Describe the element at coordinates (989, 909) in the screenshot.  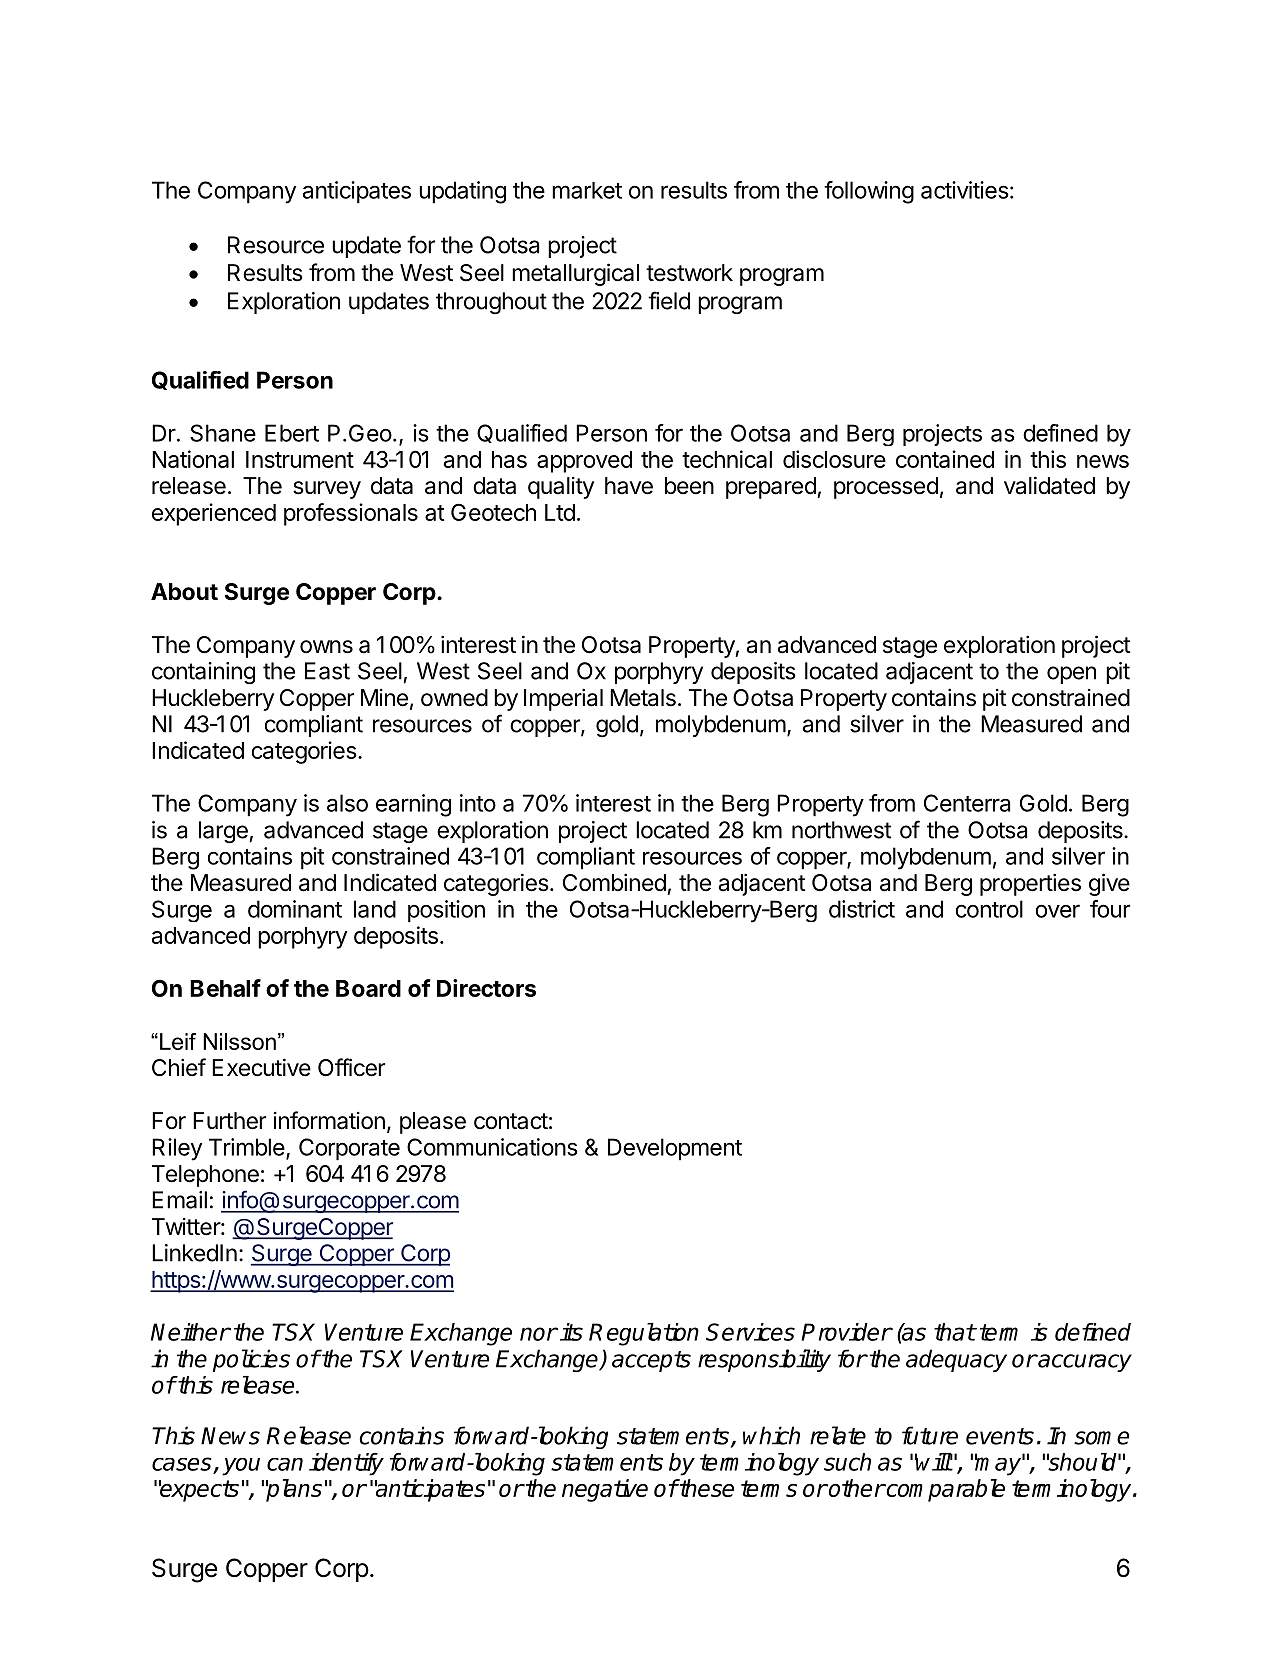
I see `control` at that location.
